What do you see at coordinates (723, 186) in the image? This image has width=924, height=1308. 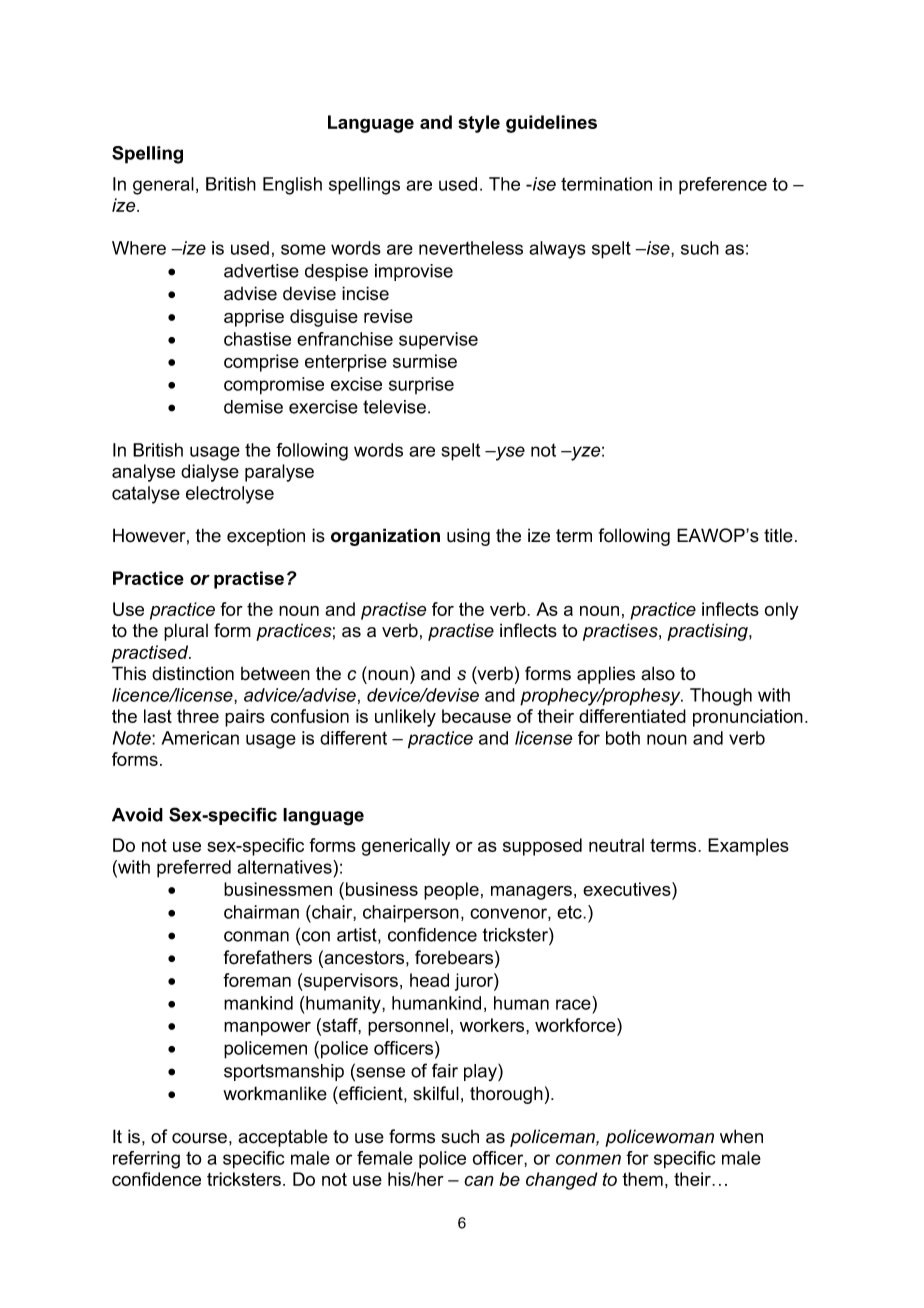 I see `preference` at bounding box center [723, 186].
